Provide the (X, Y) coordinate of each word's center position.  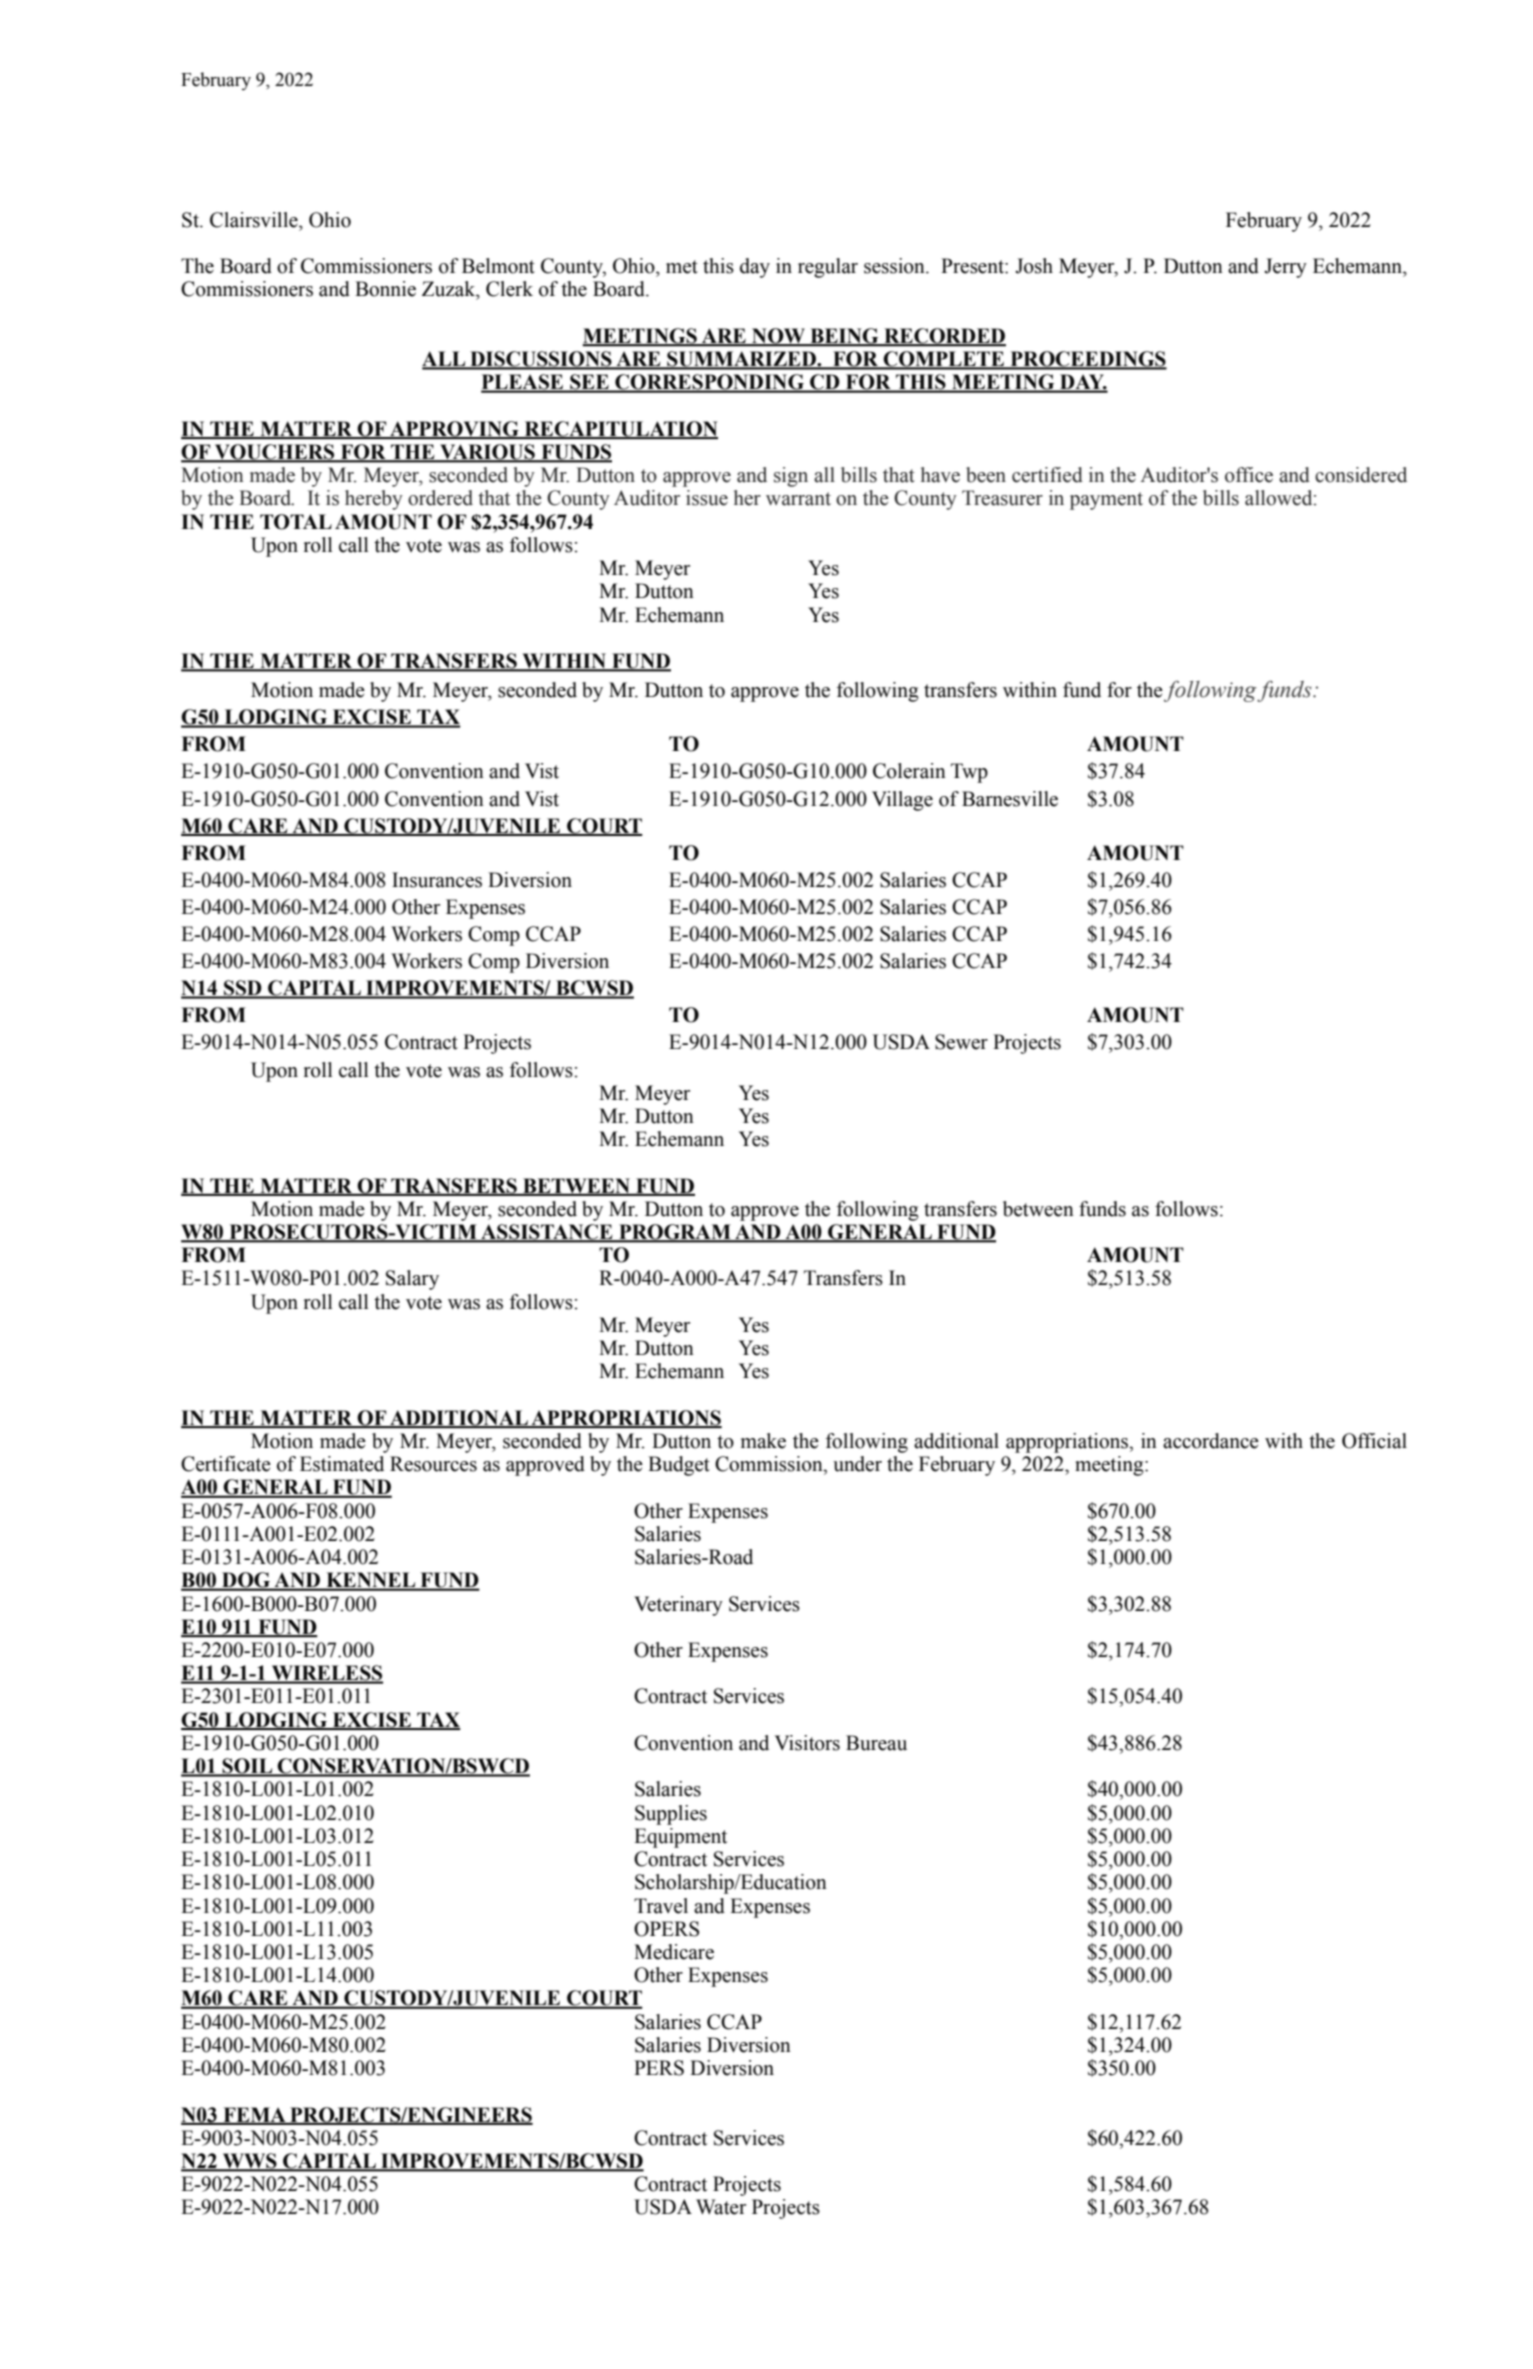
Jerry (1285, 268)
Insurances (437, 880)
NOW (778, 337)
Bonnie (385, 289)
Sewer (961, 1042)
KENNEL (371, 1581)
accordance (1211, 1441)
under (857, 1464)
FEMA (254, 2115)
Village (902, 801)
